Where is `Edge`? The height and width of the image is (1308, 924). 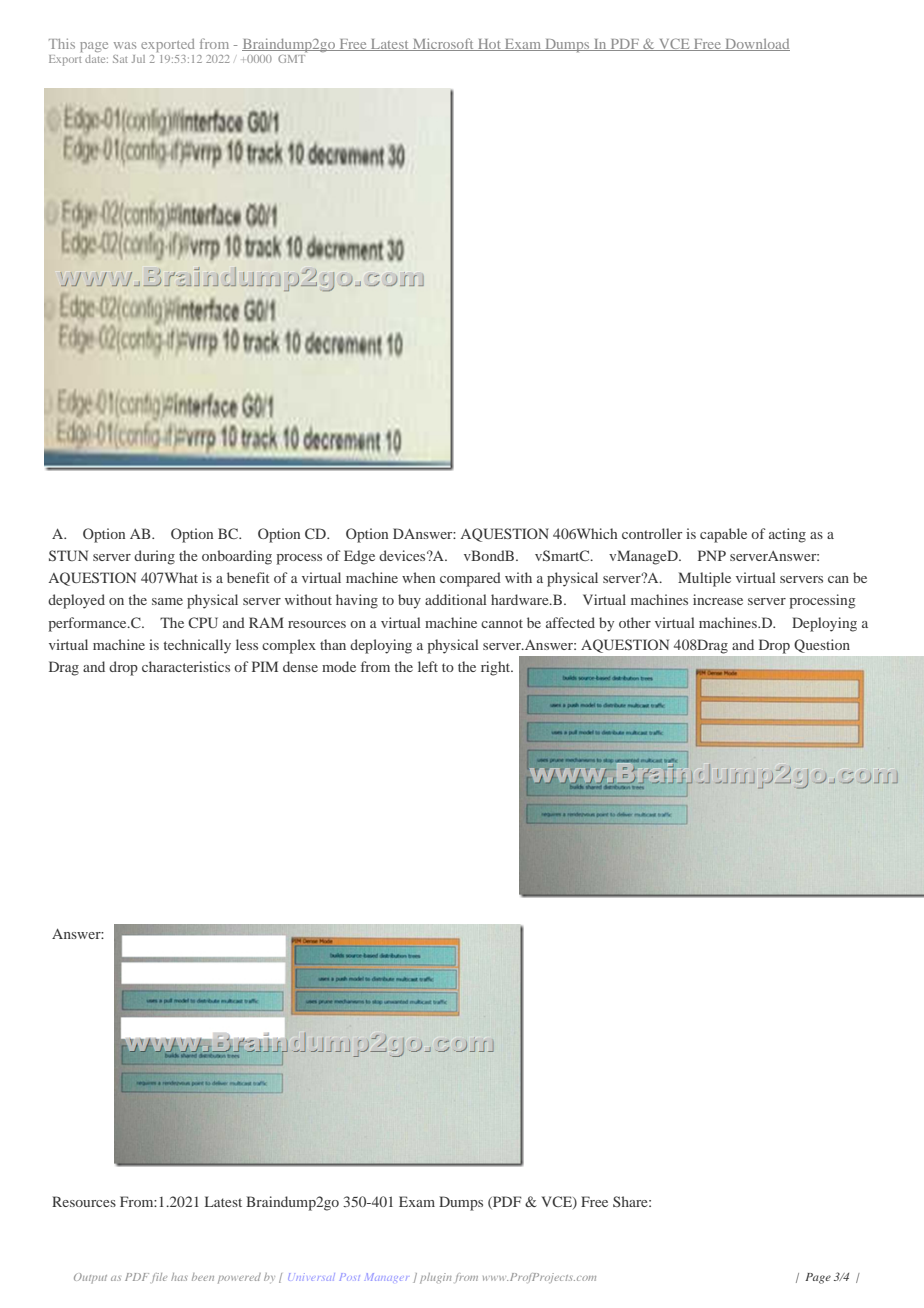
Edge is located at coordinates (359, 557).
